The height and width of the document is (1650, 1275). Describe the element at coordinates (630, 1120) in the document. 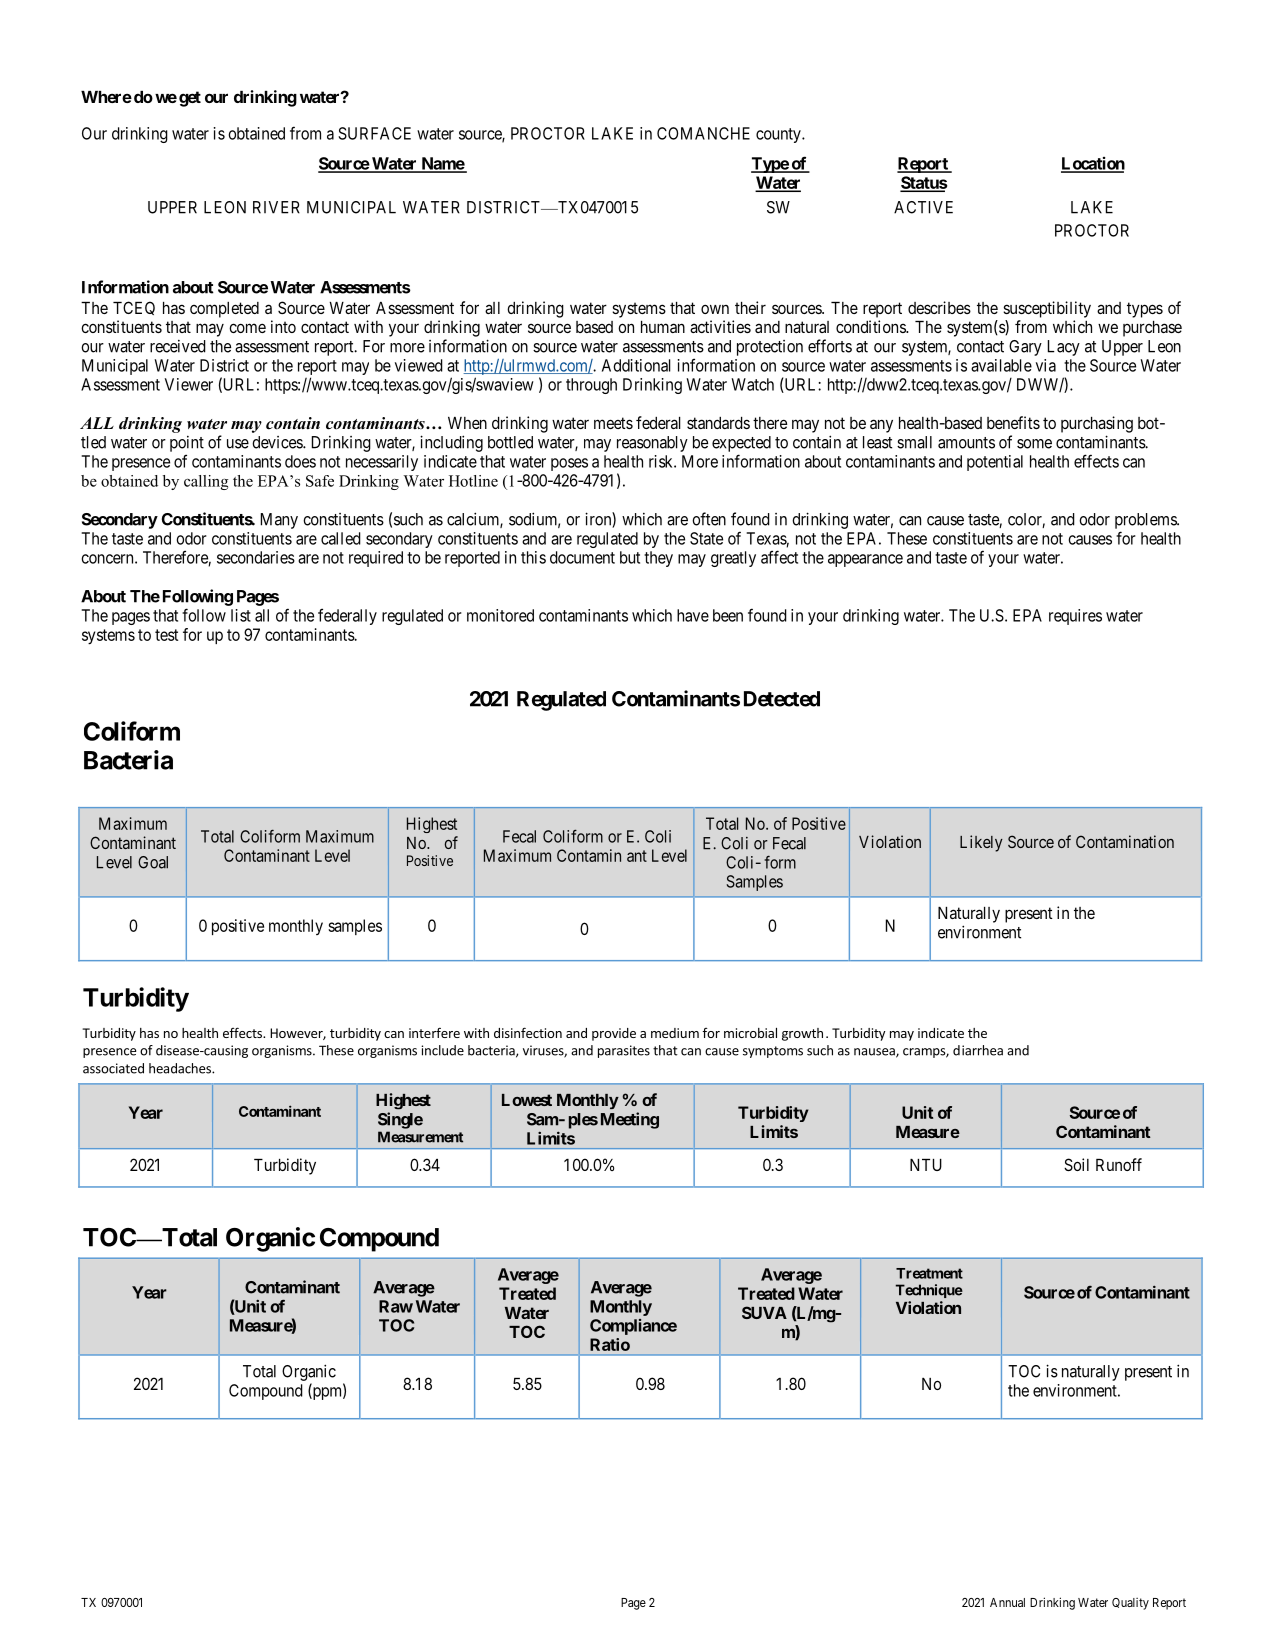

I see `Meeting` at that location.
